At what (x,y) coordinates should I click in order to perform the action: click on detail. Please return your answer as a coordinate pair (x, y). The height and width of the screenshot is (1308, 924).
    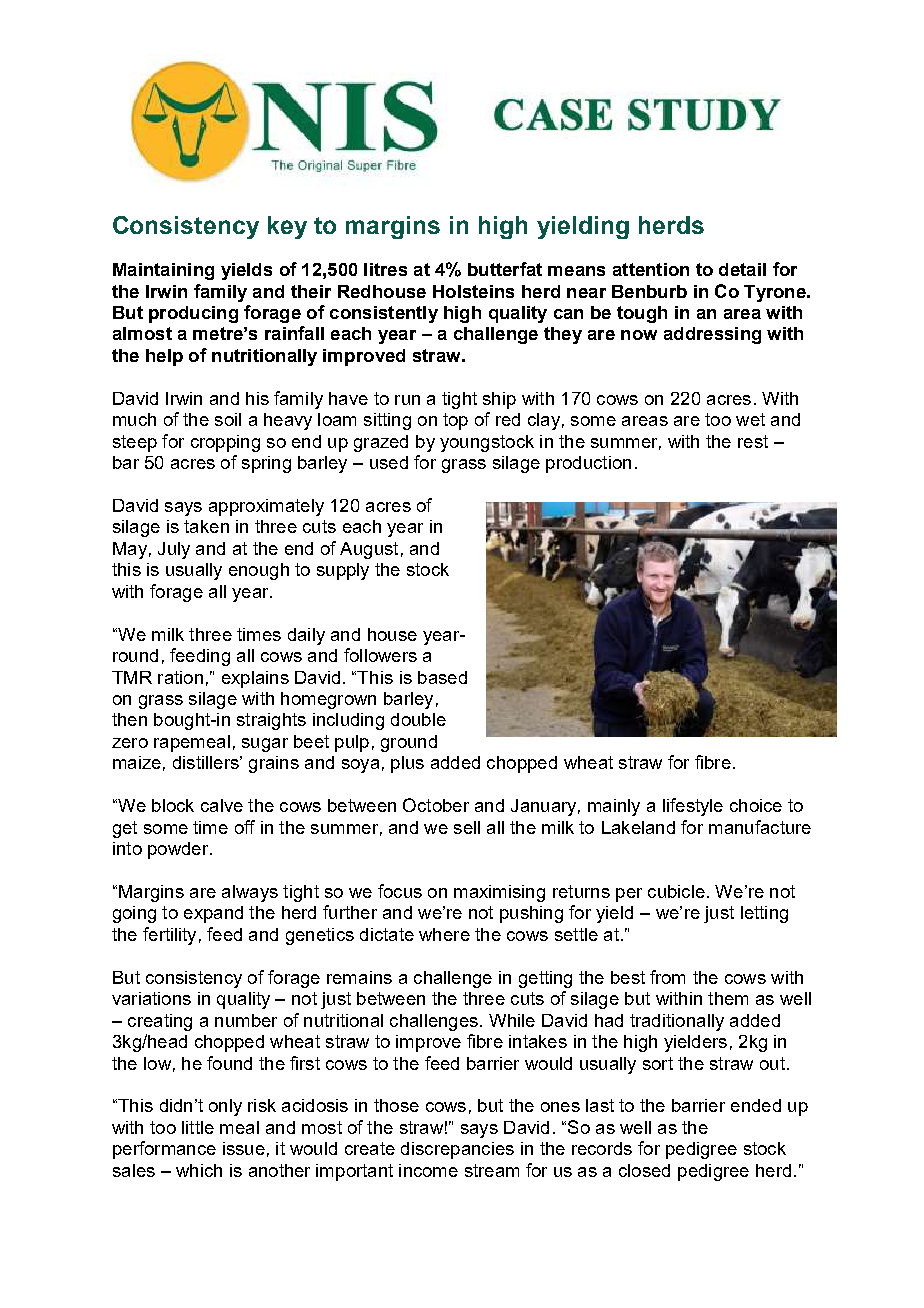
    Looking at the image, I should click on (742, 269).
